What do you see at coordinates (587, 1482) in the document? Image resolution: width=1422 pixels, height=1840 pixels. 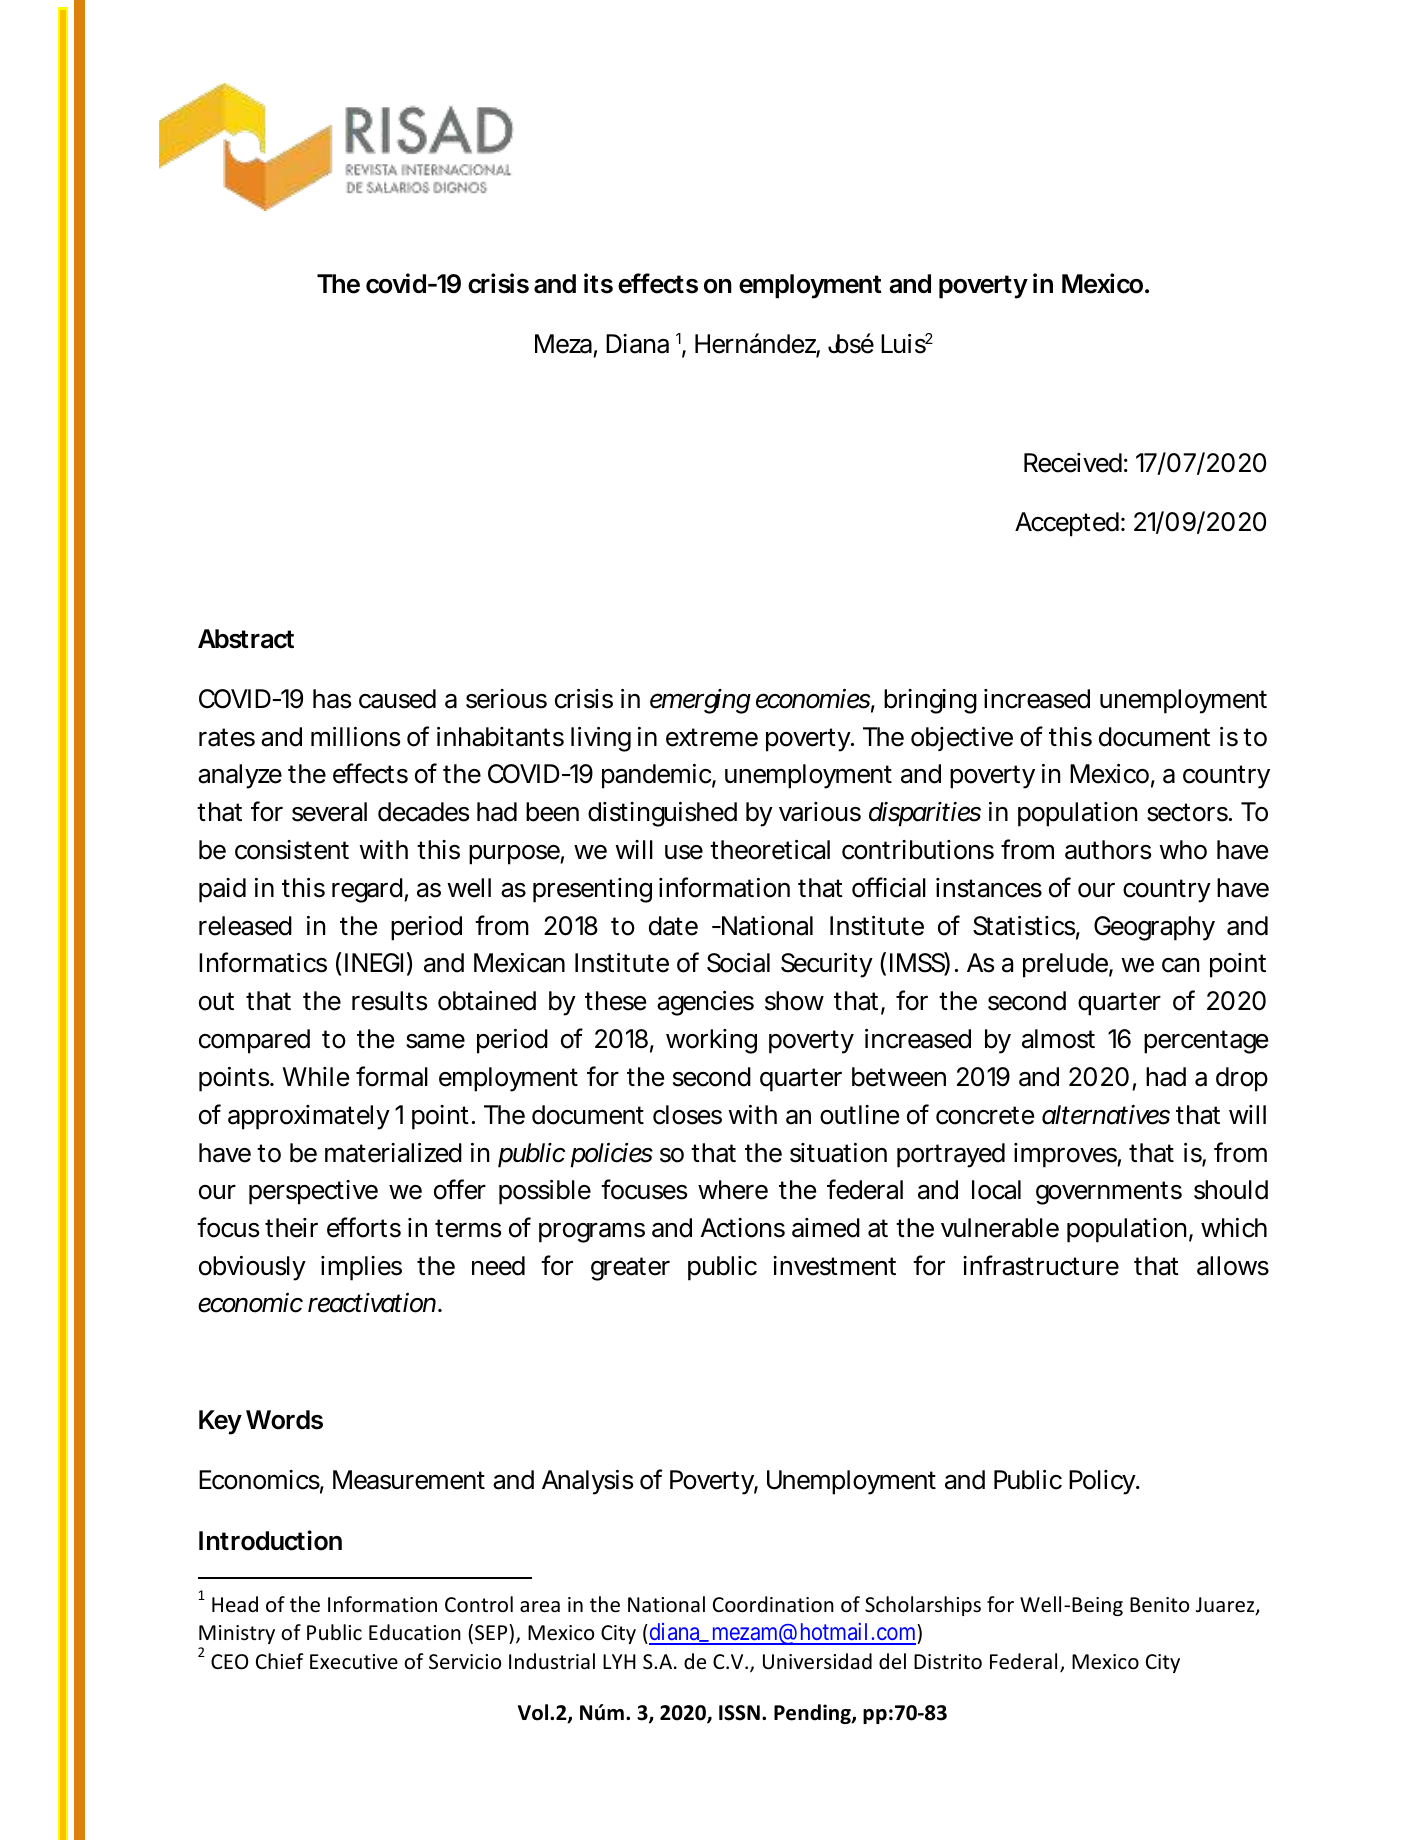 I see `Analysis` at bounding box center [587, 1482].
